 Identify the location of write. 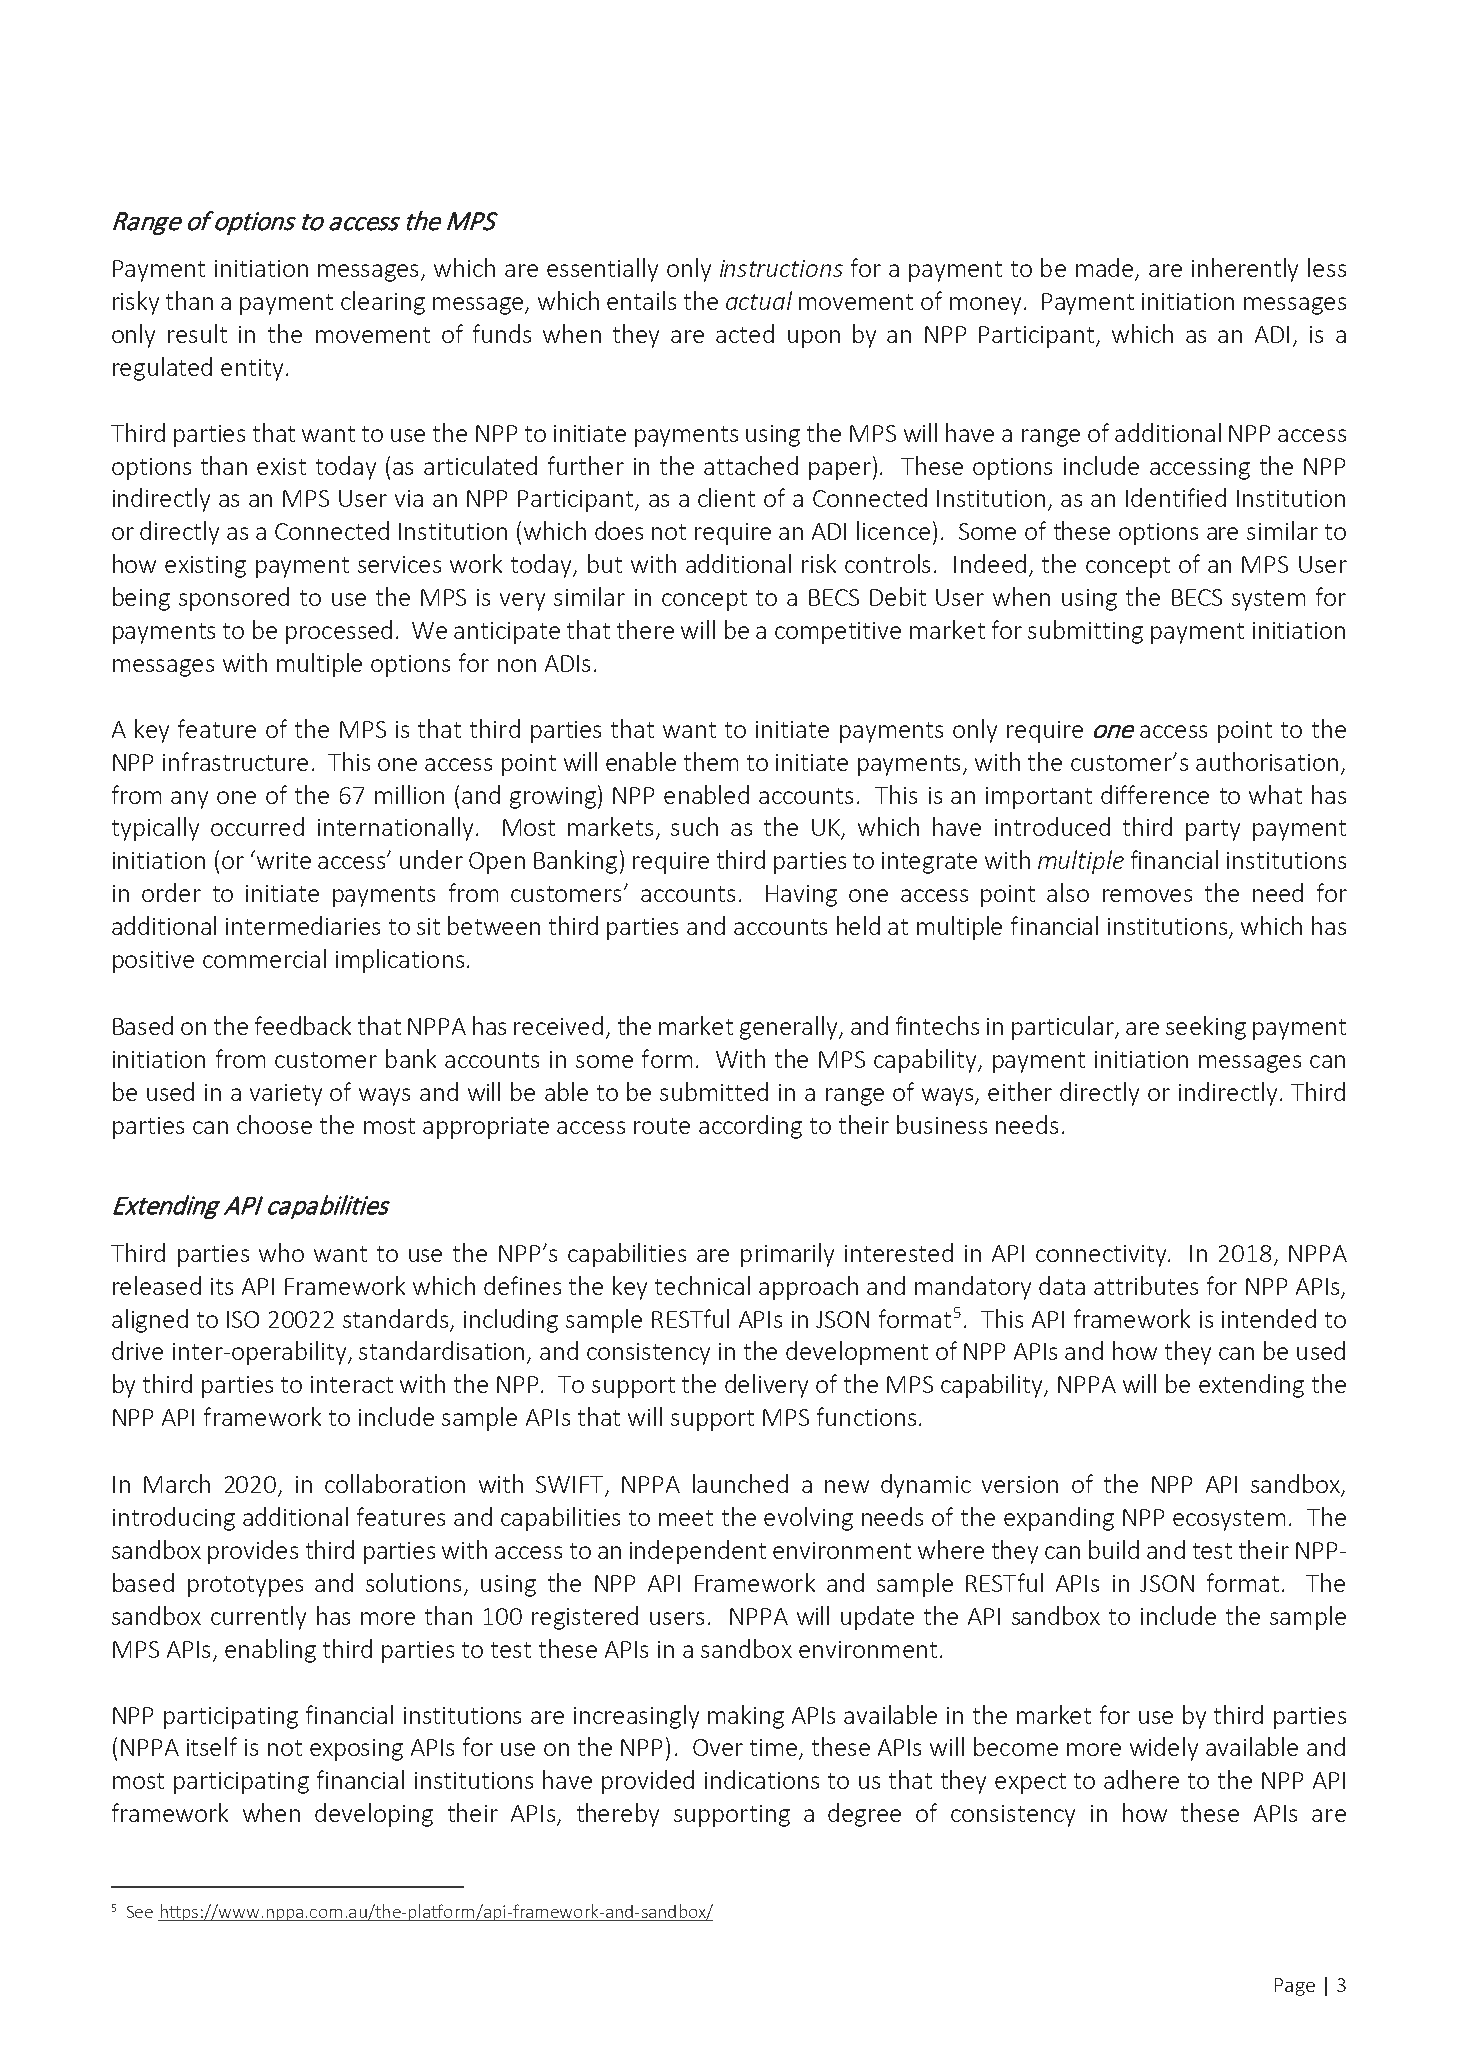
(282, 859).
